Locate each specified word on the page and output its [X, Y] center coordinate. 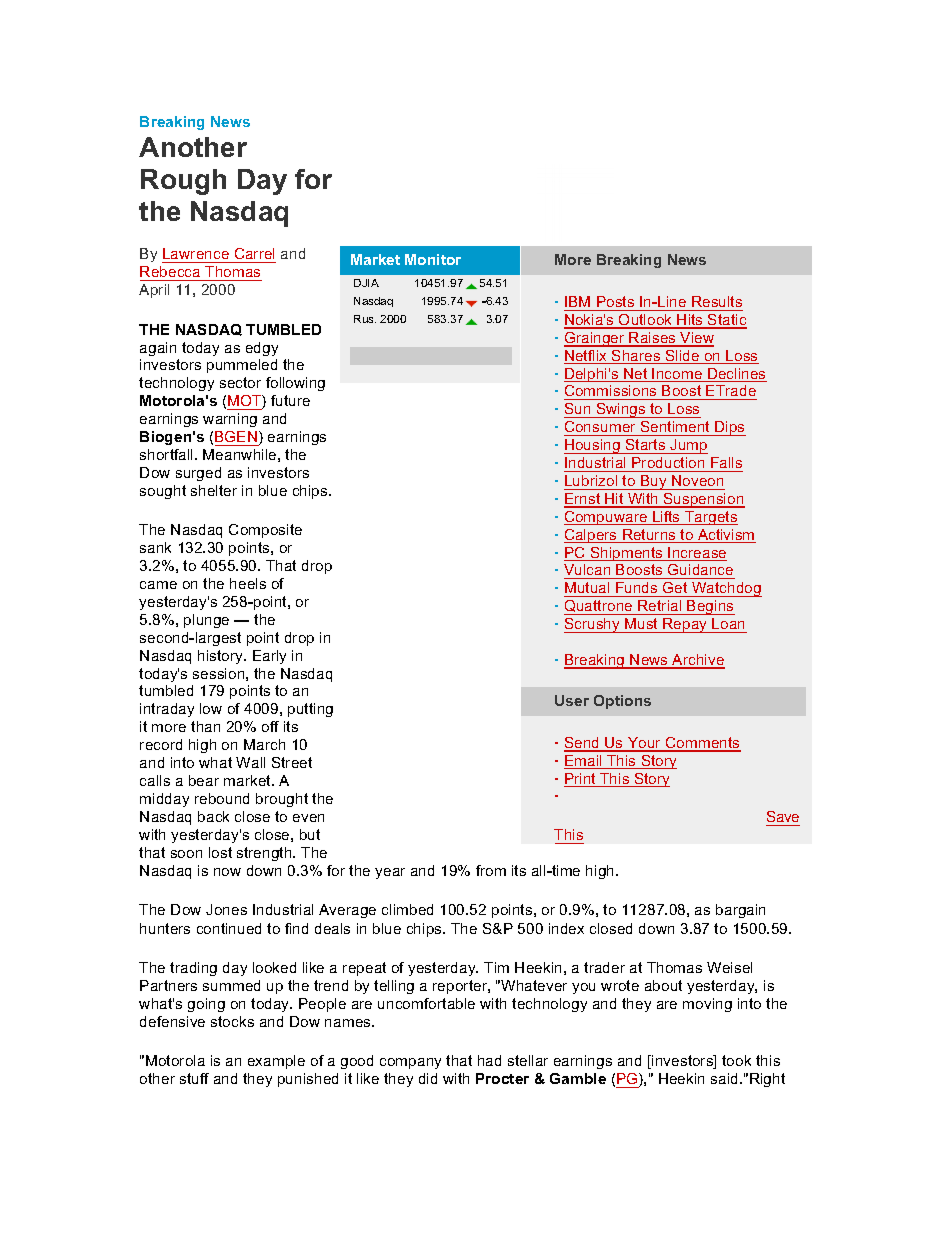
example [276, 1062]
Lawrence [196, 253]
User [572, 700]
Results [717, 301]
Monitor [433, 259]
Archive [698, 661]
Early [269, 657]
